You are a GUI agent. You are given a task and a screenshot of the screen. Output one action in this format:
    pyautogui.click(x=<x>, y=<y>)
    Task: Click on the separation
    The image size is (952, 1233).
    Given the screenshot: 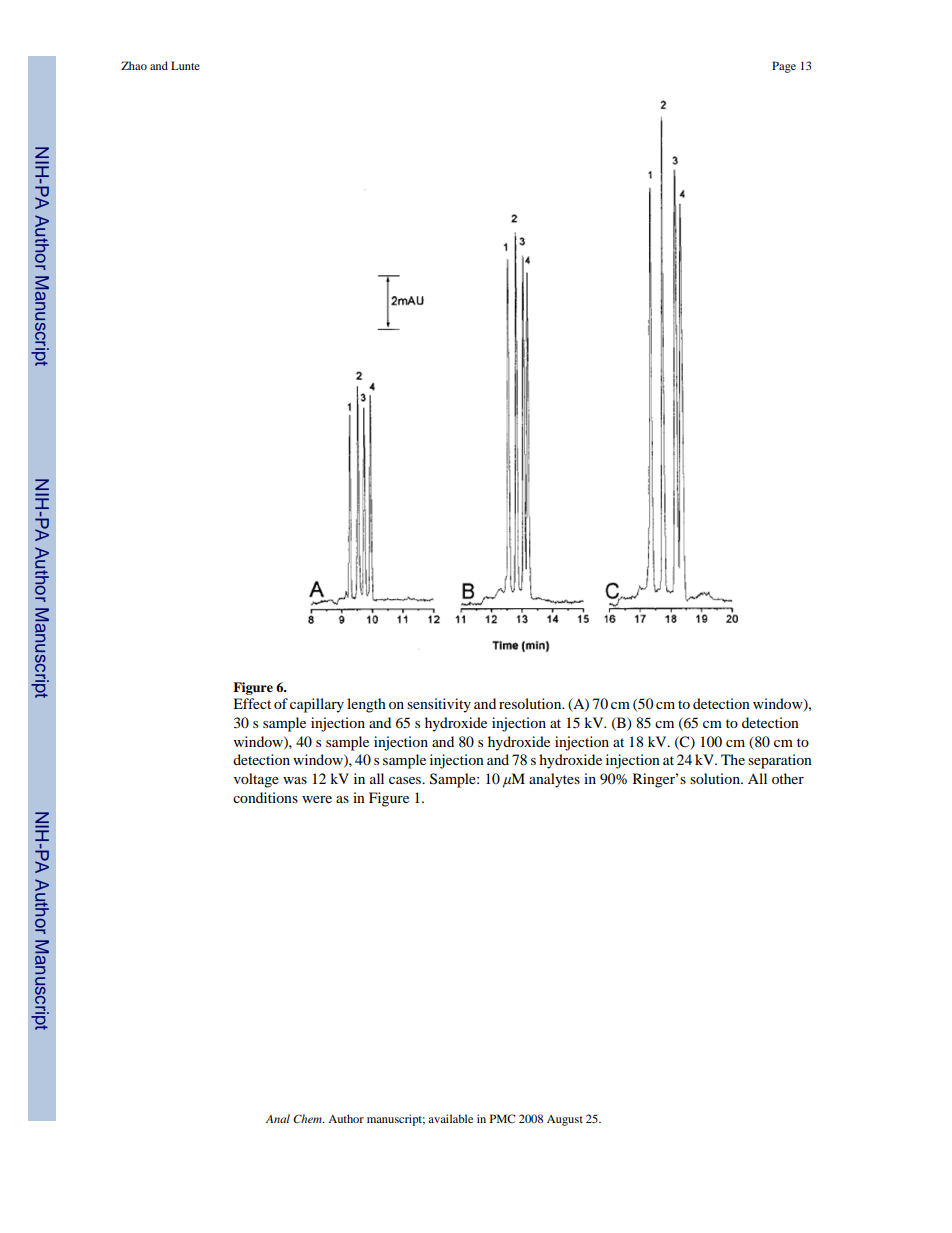 What is the action you would take?
    pyautogui.click(x=780, y=761)
